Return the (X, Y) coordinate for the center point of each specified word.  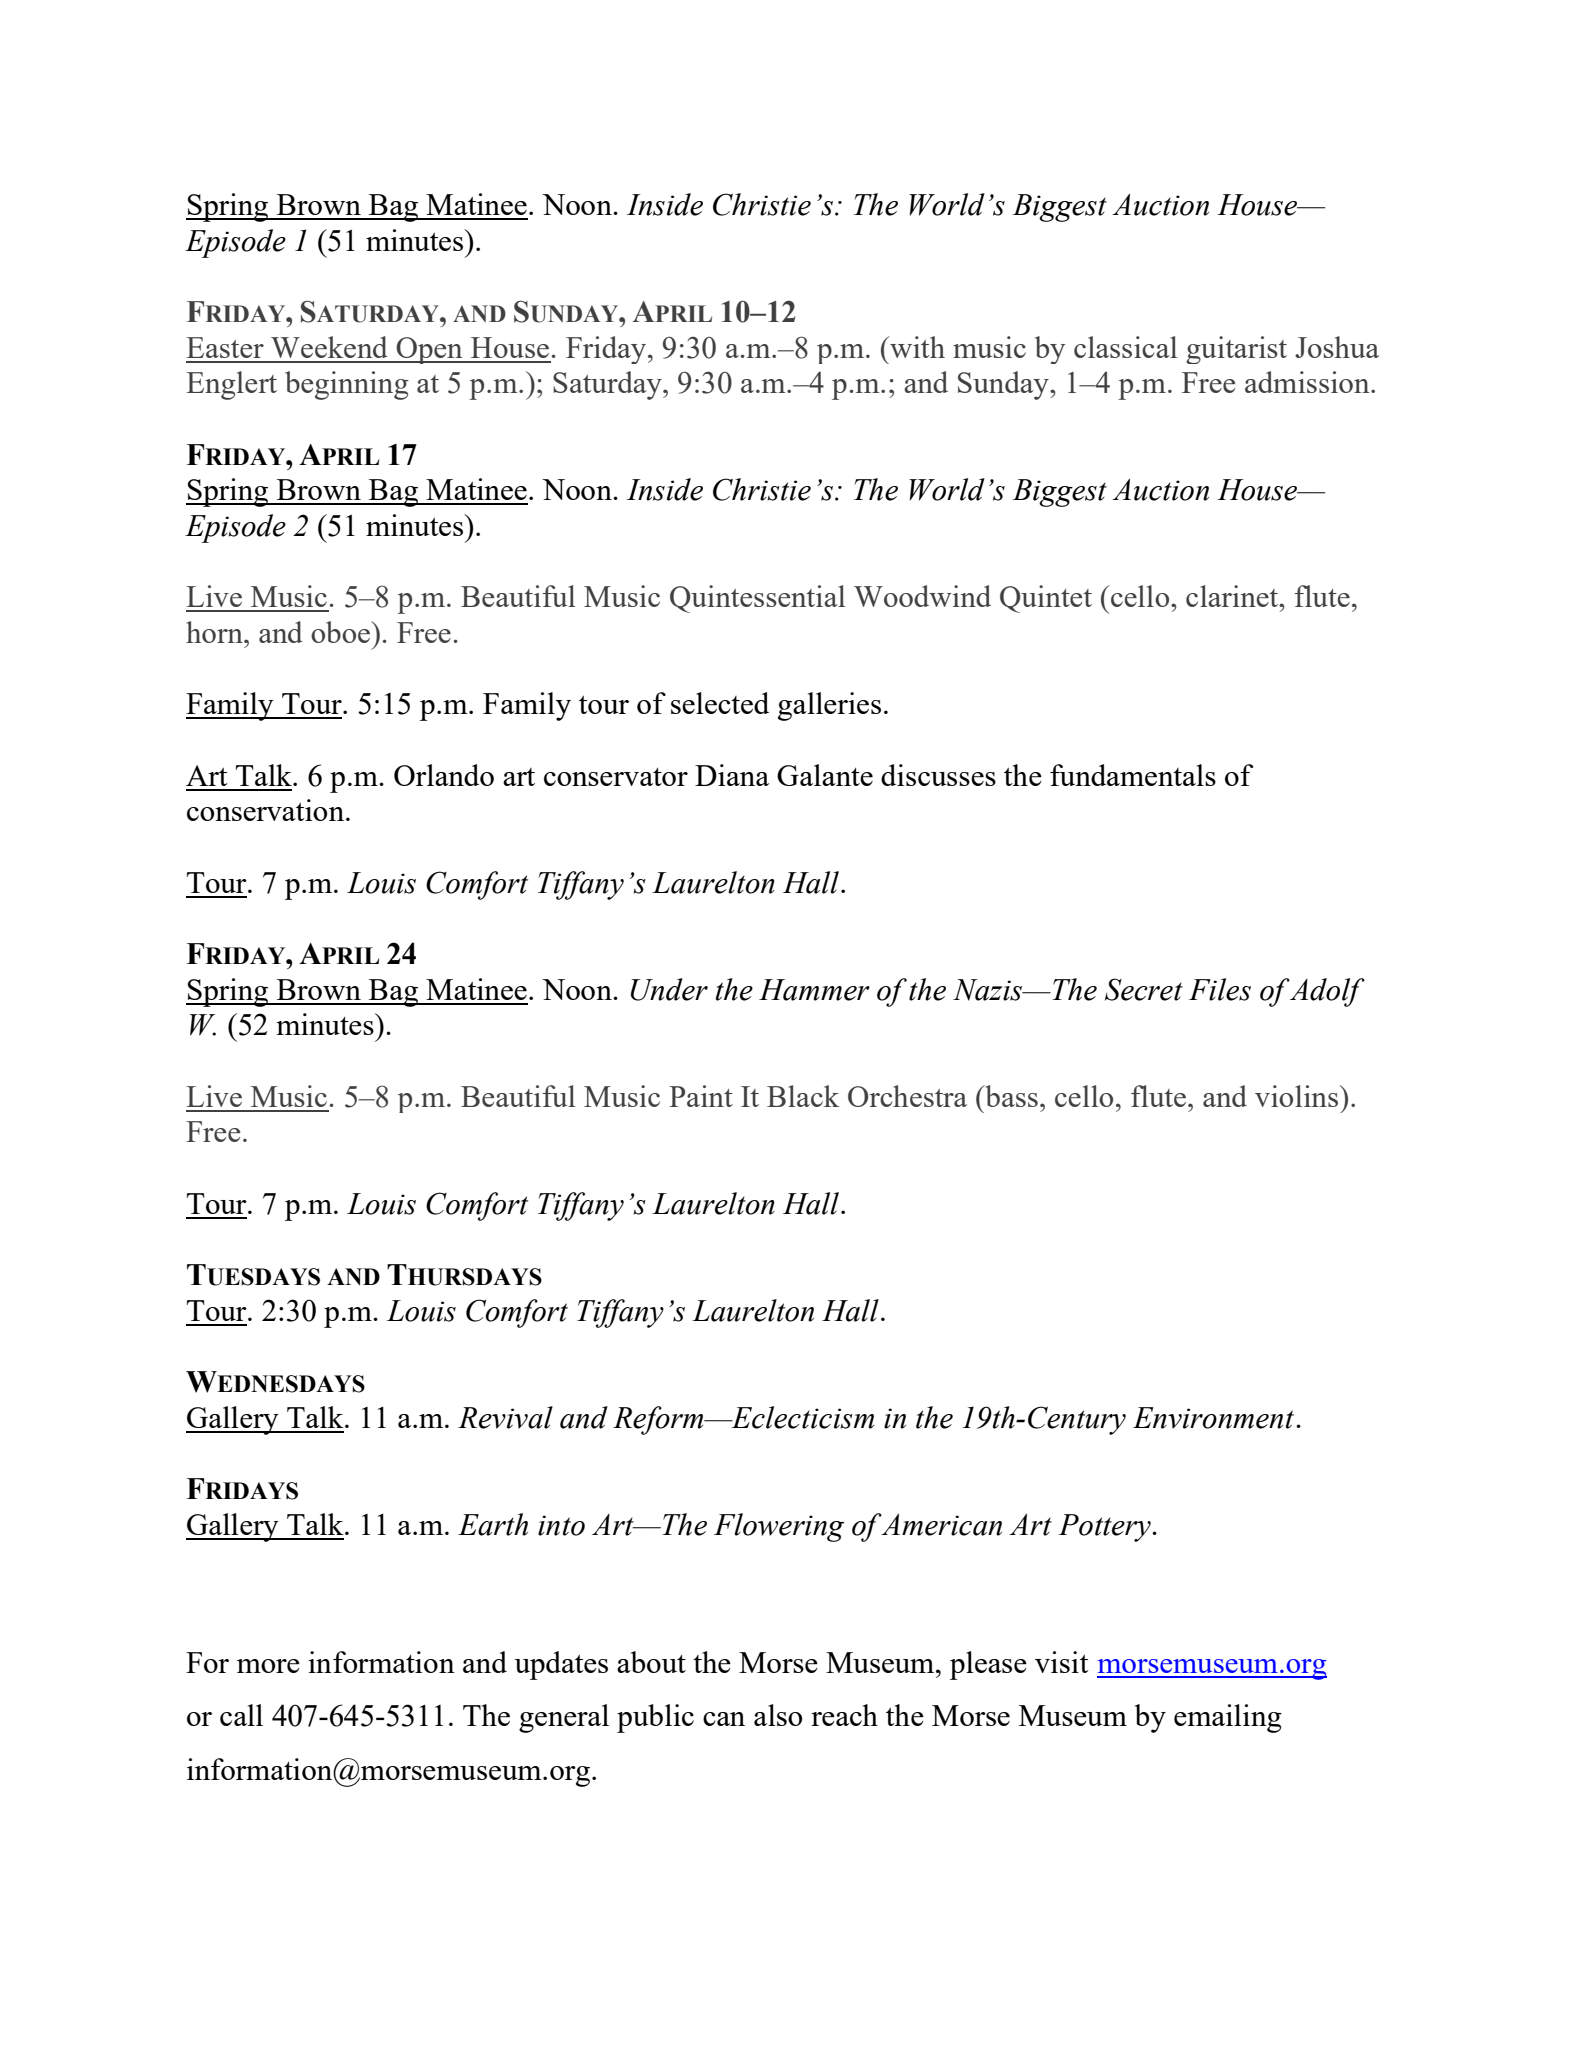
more (268, 1666)
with (916, 347)
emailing (1228, 1718)
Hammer (814, 990)
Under (669, 989)
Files (1220, 989)
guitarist (1236, 350)
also (778, 1715)
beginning (347, 385)
